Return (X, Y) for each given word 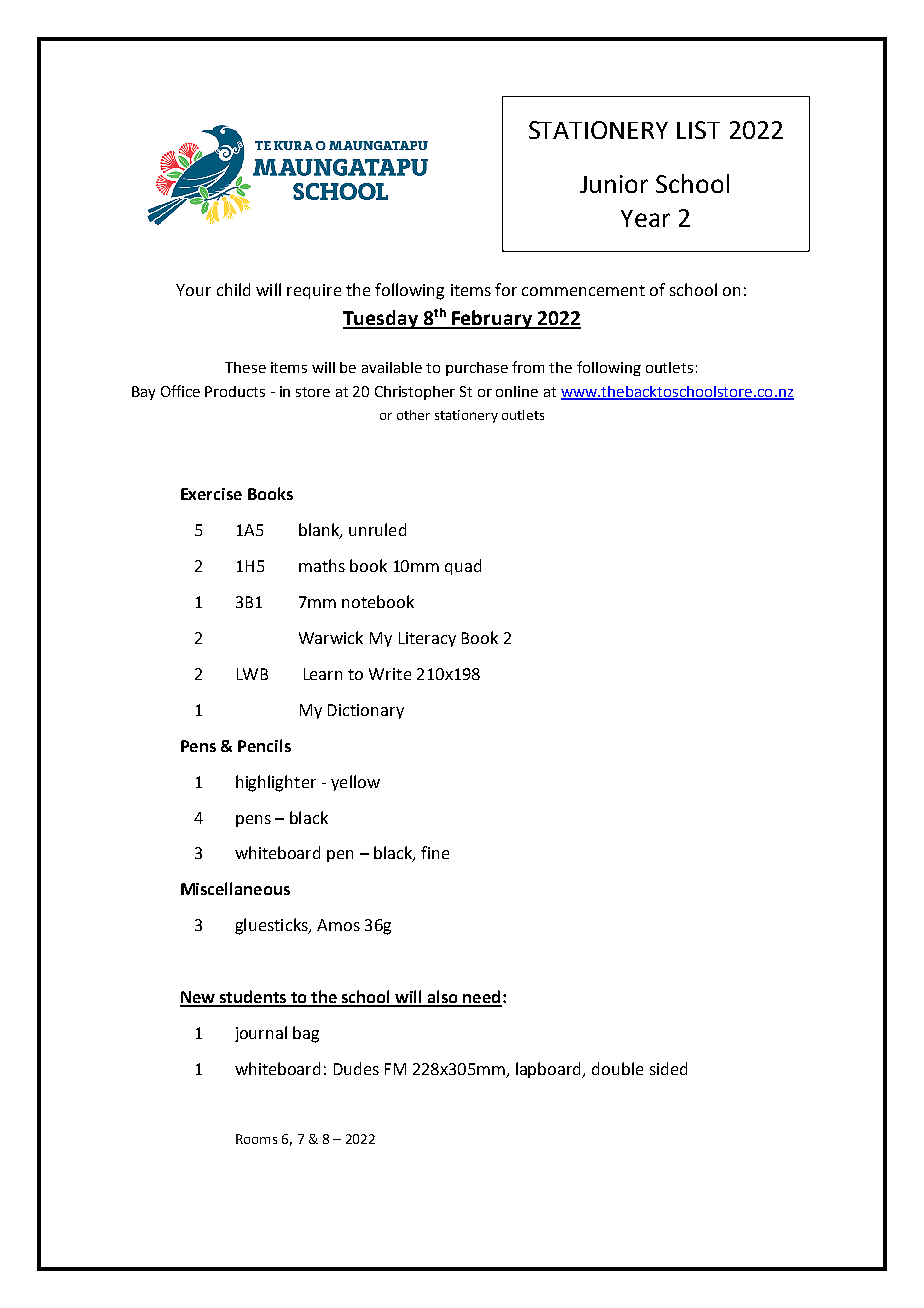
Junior (614, 184)
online (517, 391)
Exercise (211, 494)
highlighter (276, 783)
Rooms (256, 1139)
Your (193, 290)
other (413, 415)
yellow (355, 783)
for (506, 289)
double (617, 1068)
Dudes (356, 1068)
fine (435, 852)
